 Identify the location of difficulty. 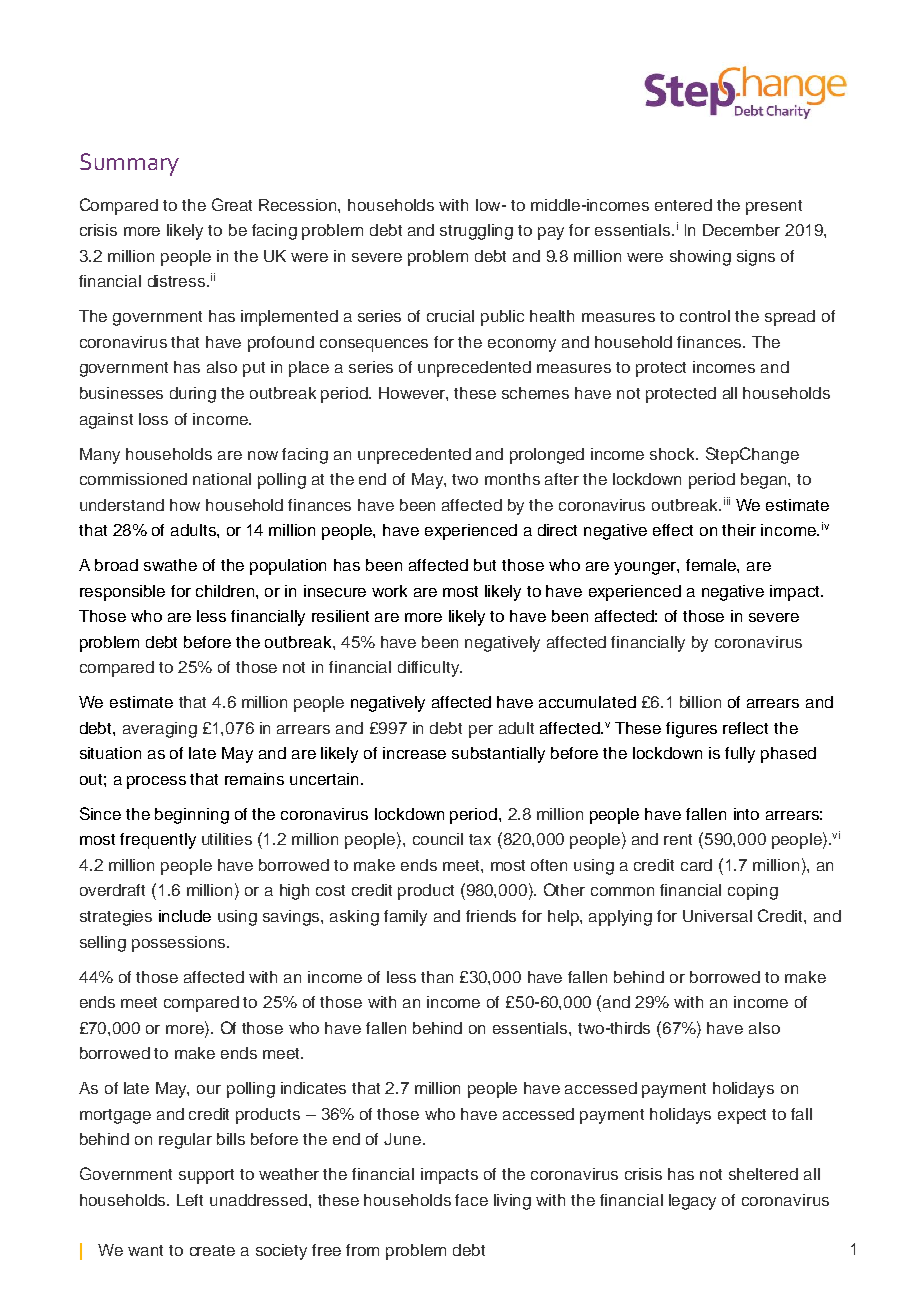
(430, 669).
